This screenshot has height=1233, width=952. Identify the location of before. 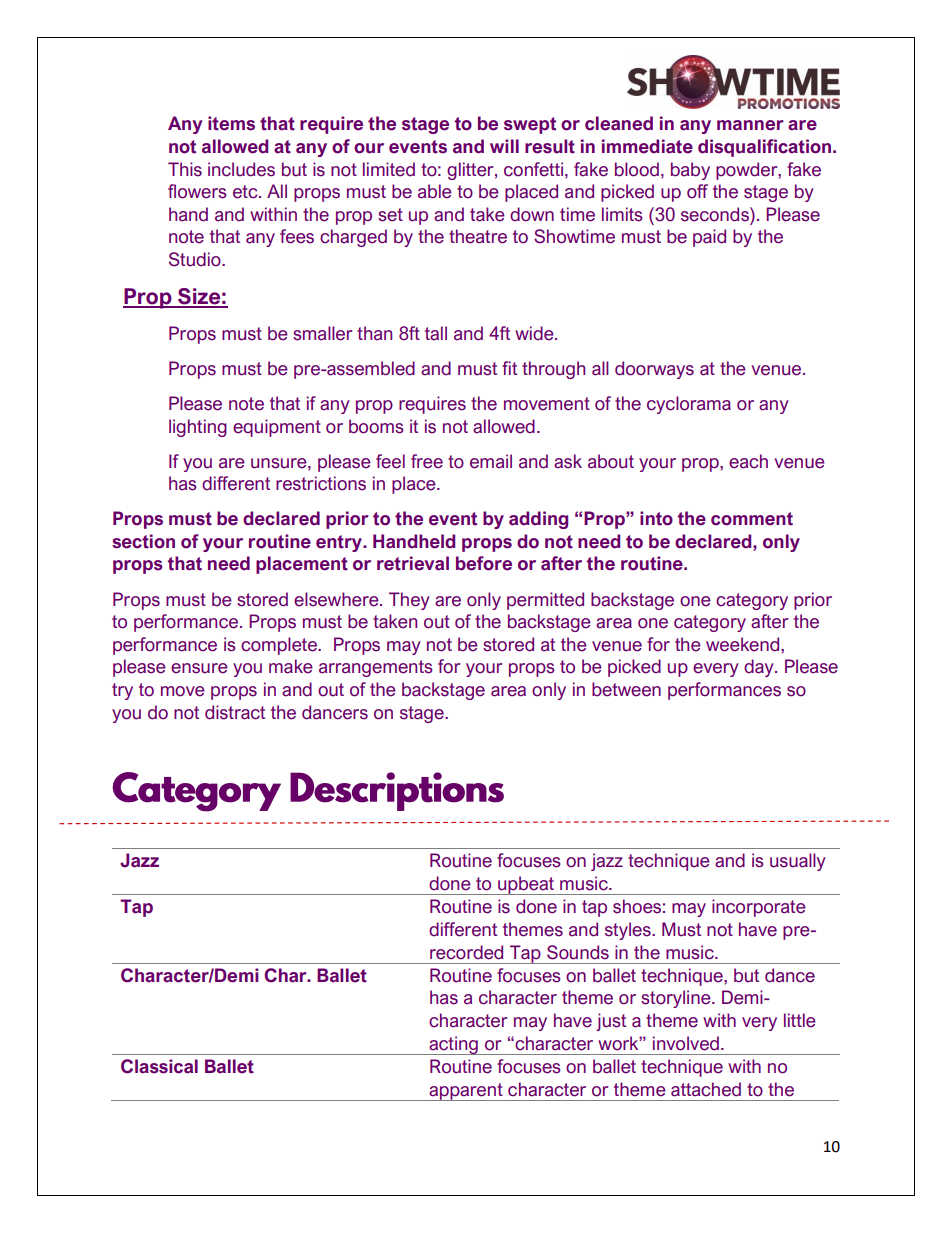
(484, 563).
